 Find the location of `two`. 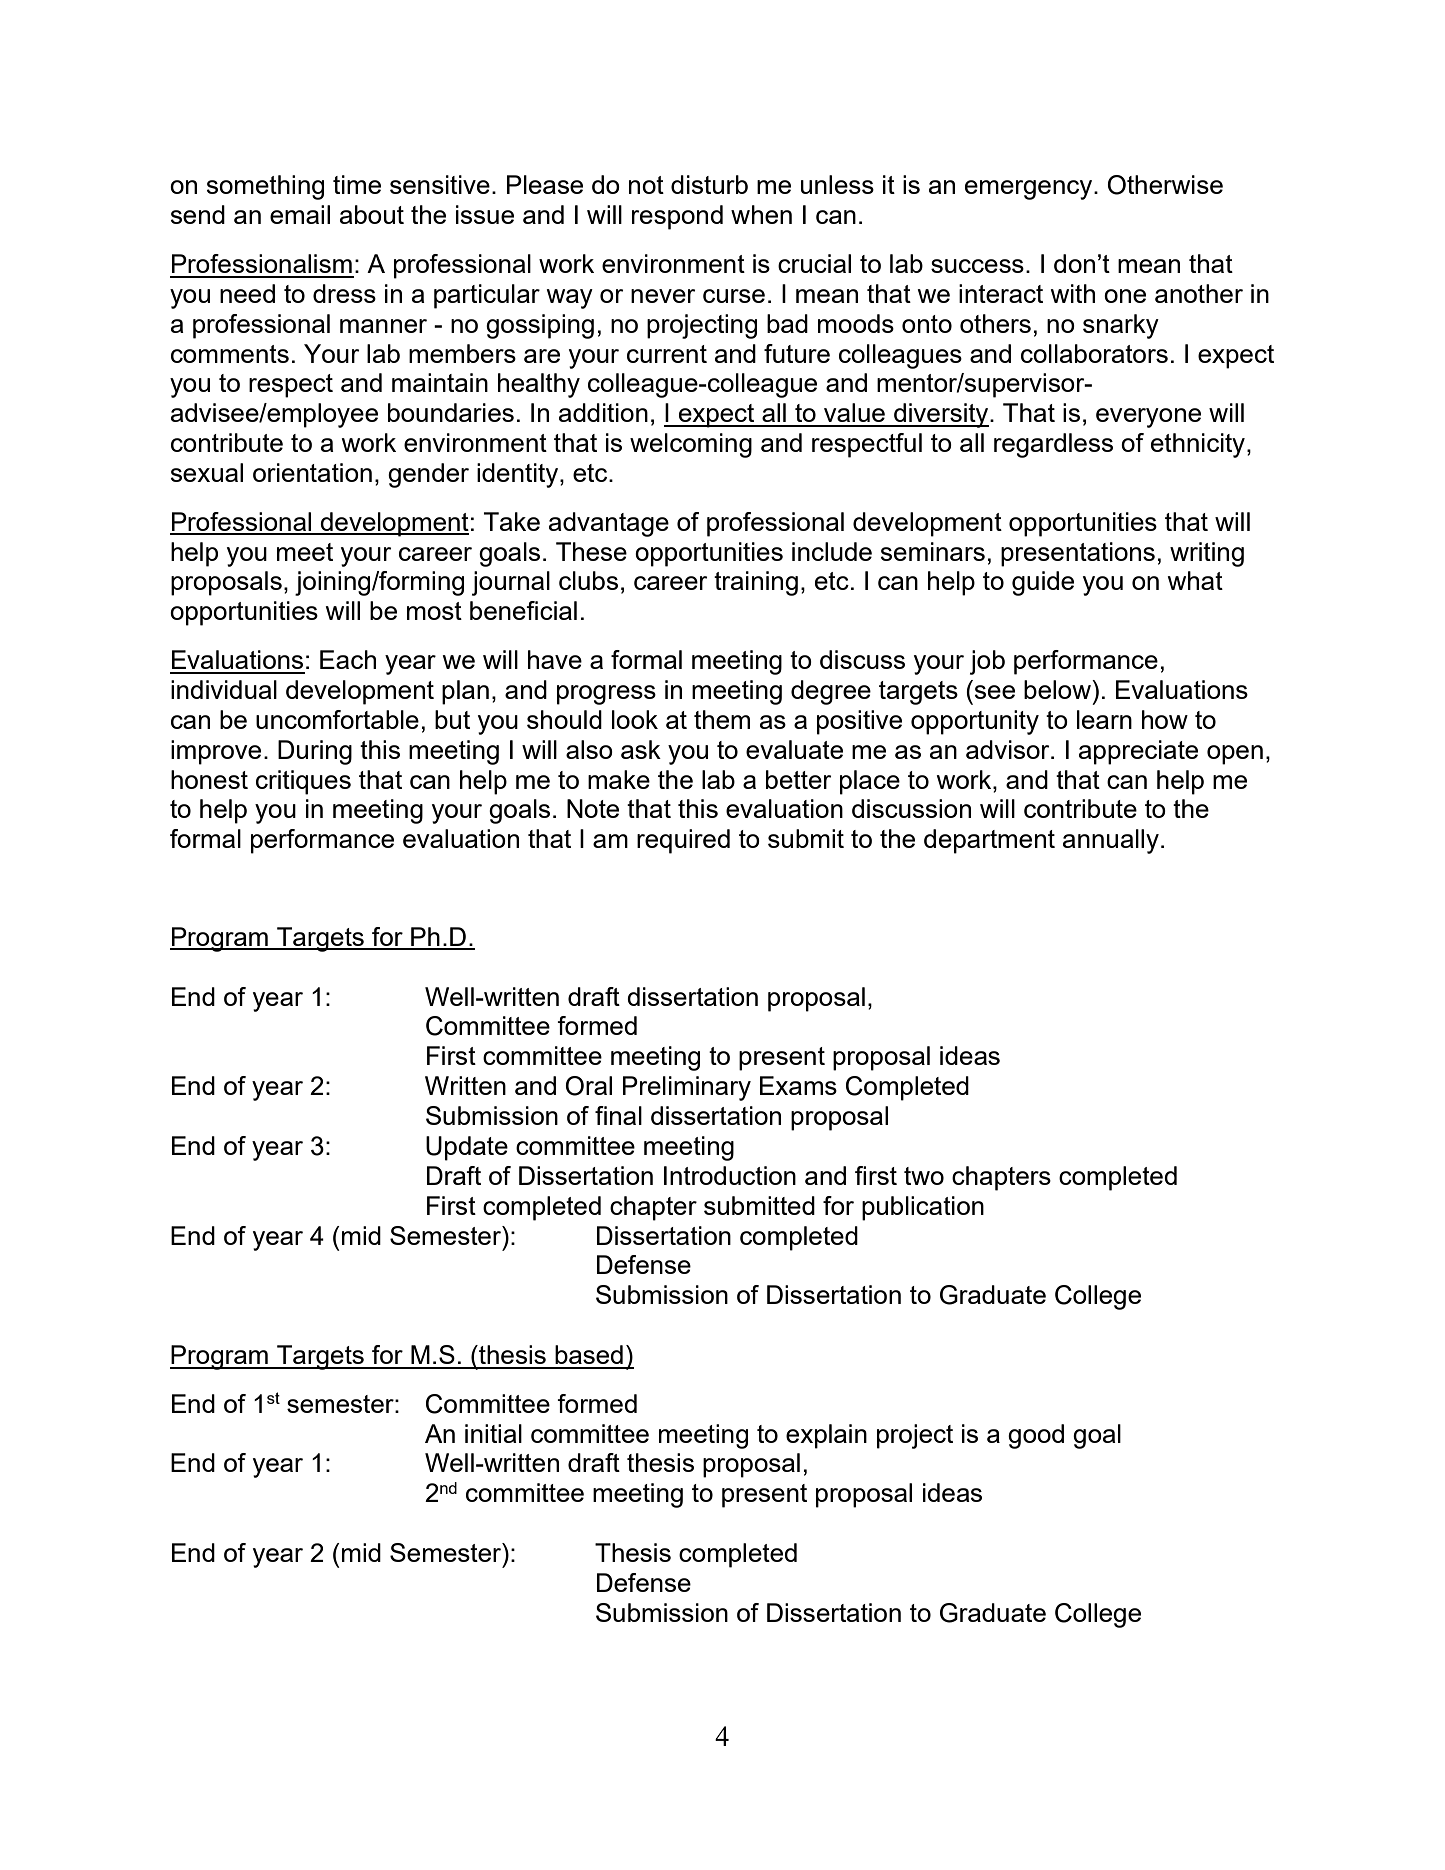

two is located at coordinates (924, 1176).
